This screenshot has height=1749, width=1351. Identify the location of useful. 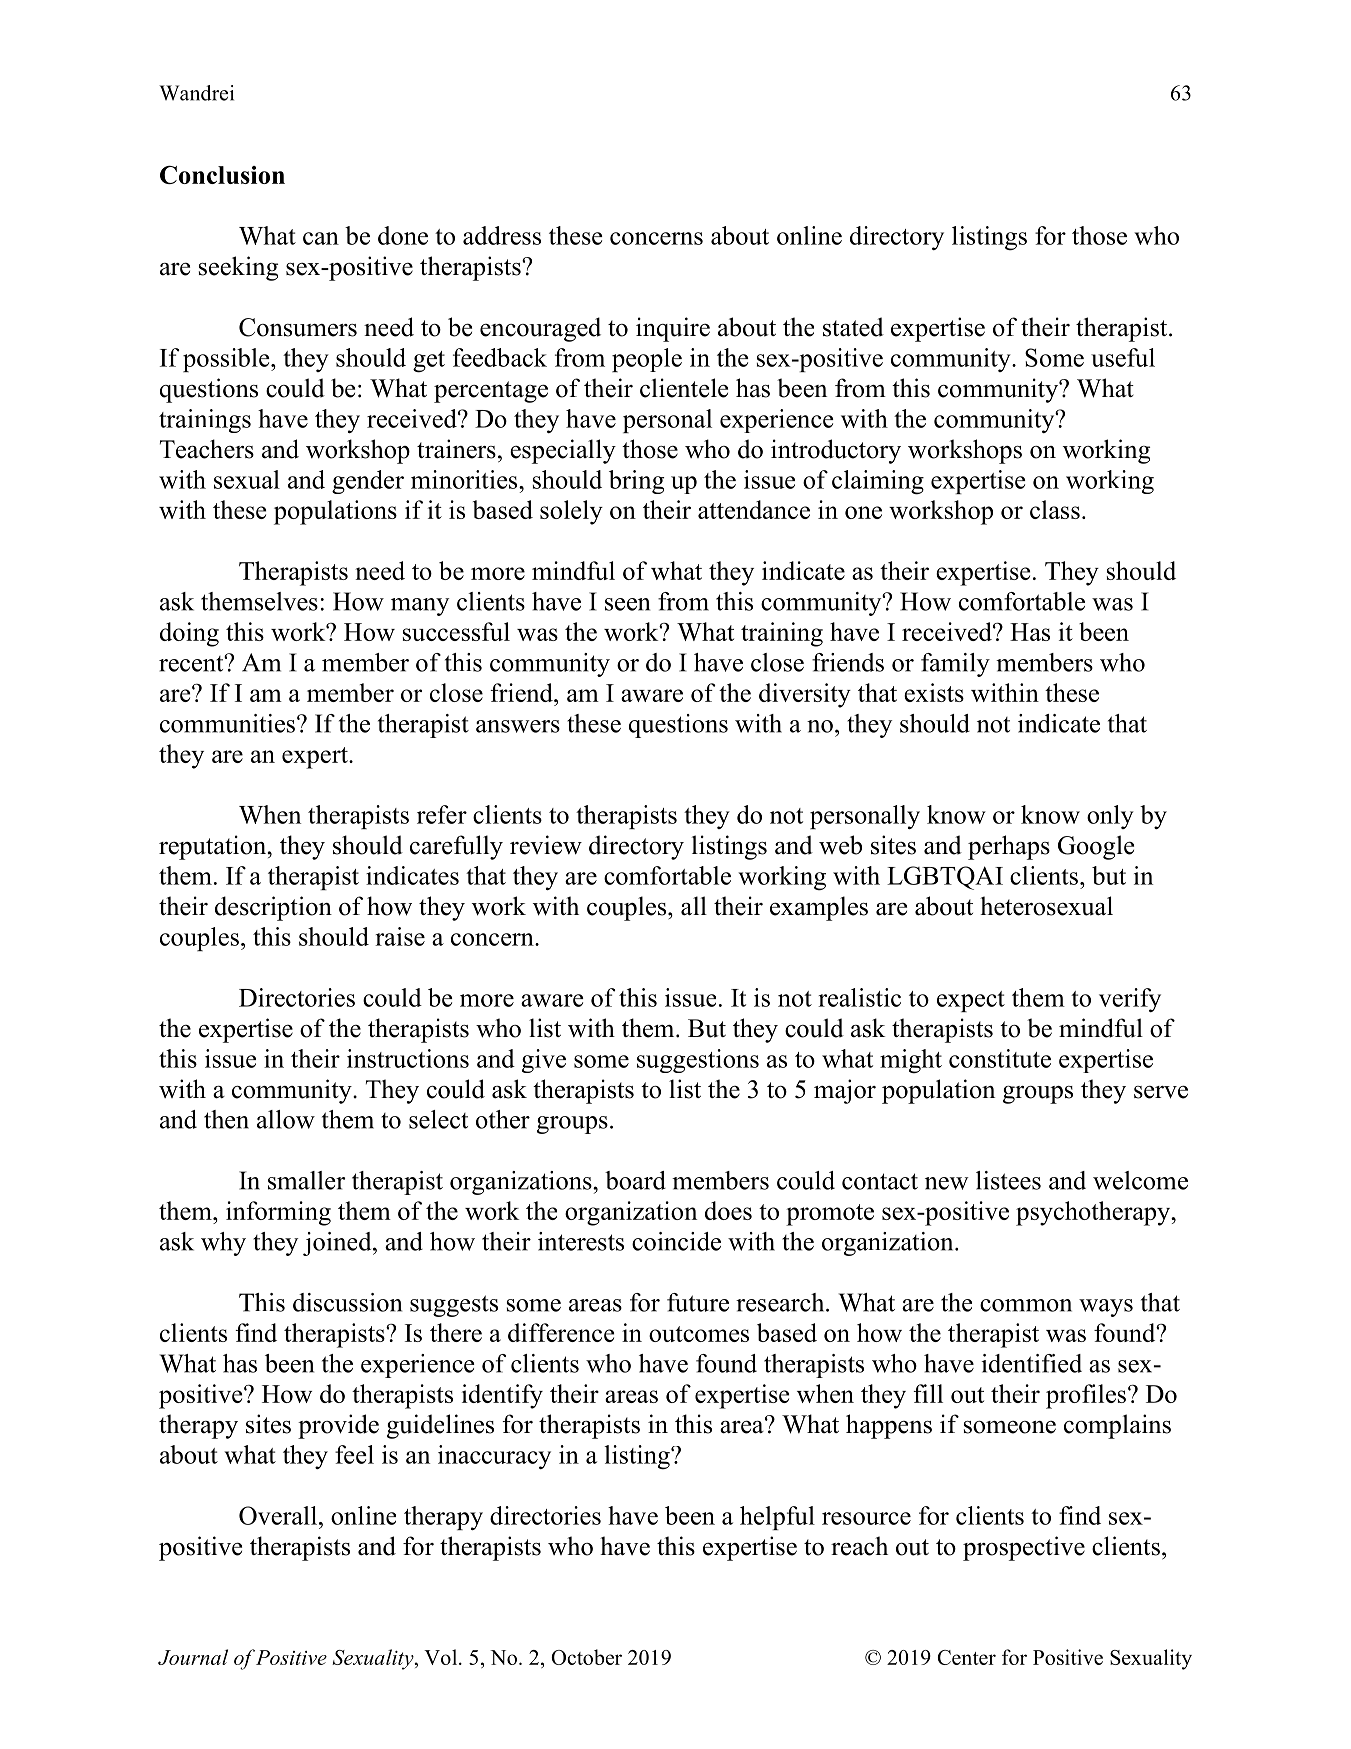
(1123, 357).
